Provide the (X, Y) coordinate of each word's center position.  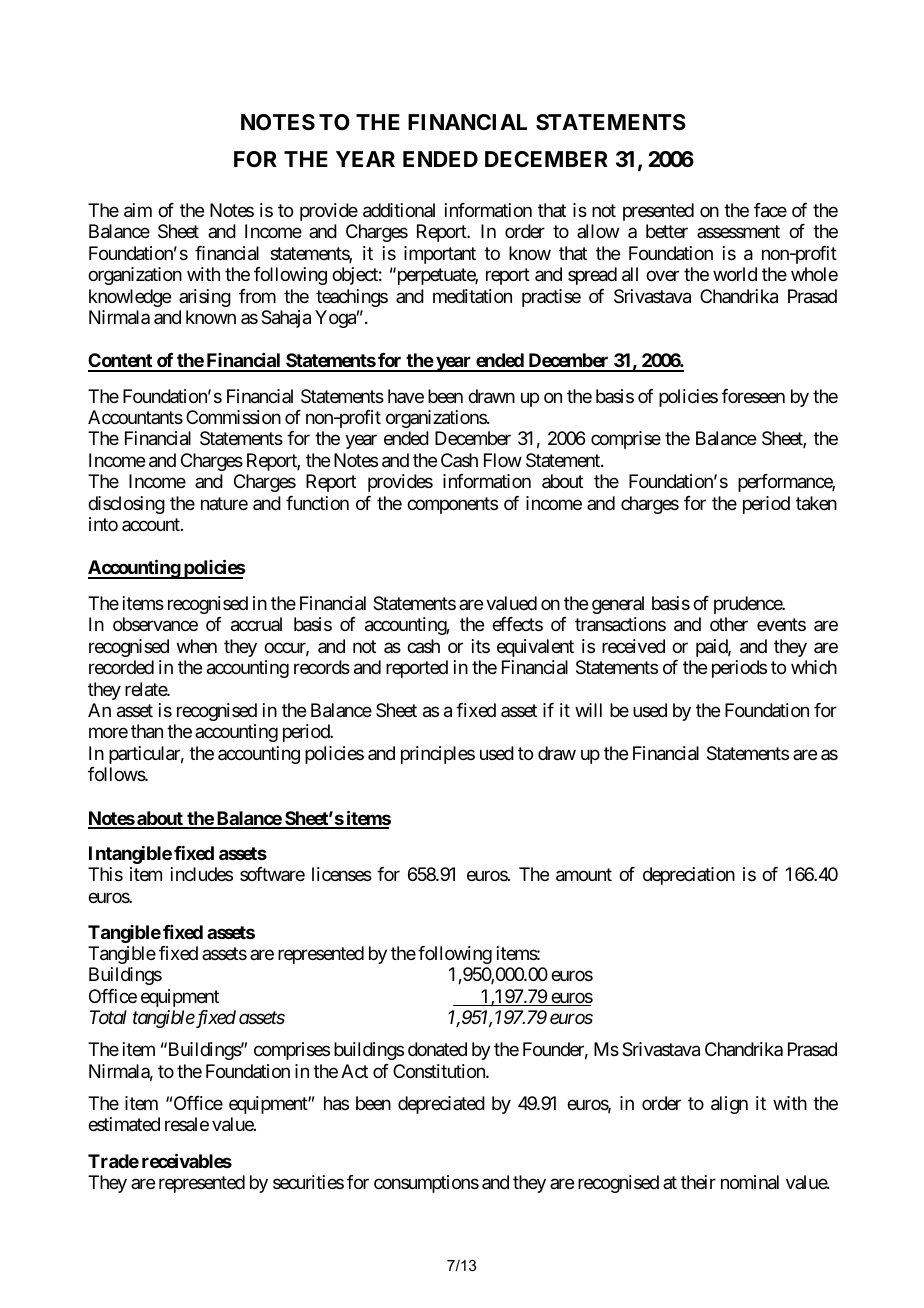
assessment (738, 232)
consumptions (426, 1184)
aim (138, 210)
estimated (124, 1124)
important (440, 255)
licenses (342, 874)
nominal (750, 1182)
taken (816, 503)
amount (584, 875)
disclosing (126, 505)
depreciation (689, 876)
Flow (503, 460)
